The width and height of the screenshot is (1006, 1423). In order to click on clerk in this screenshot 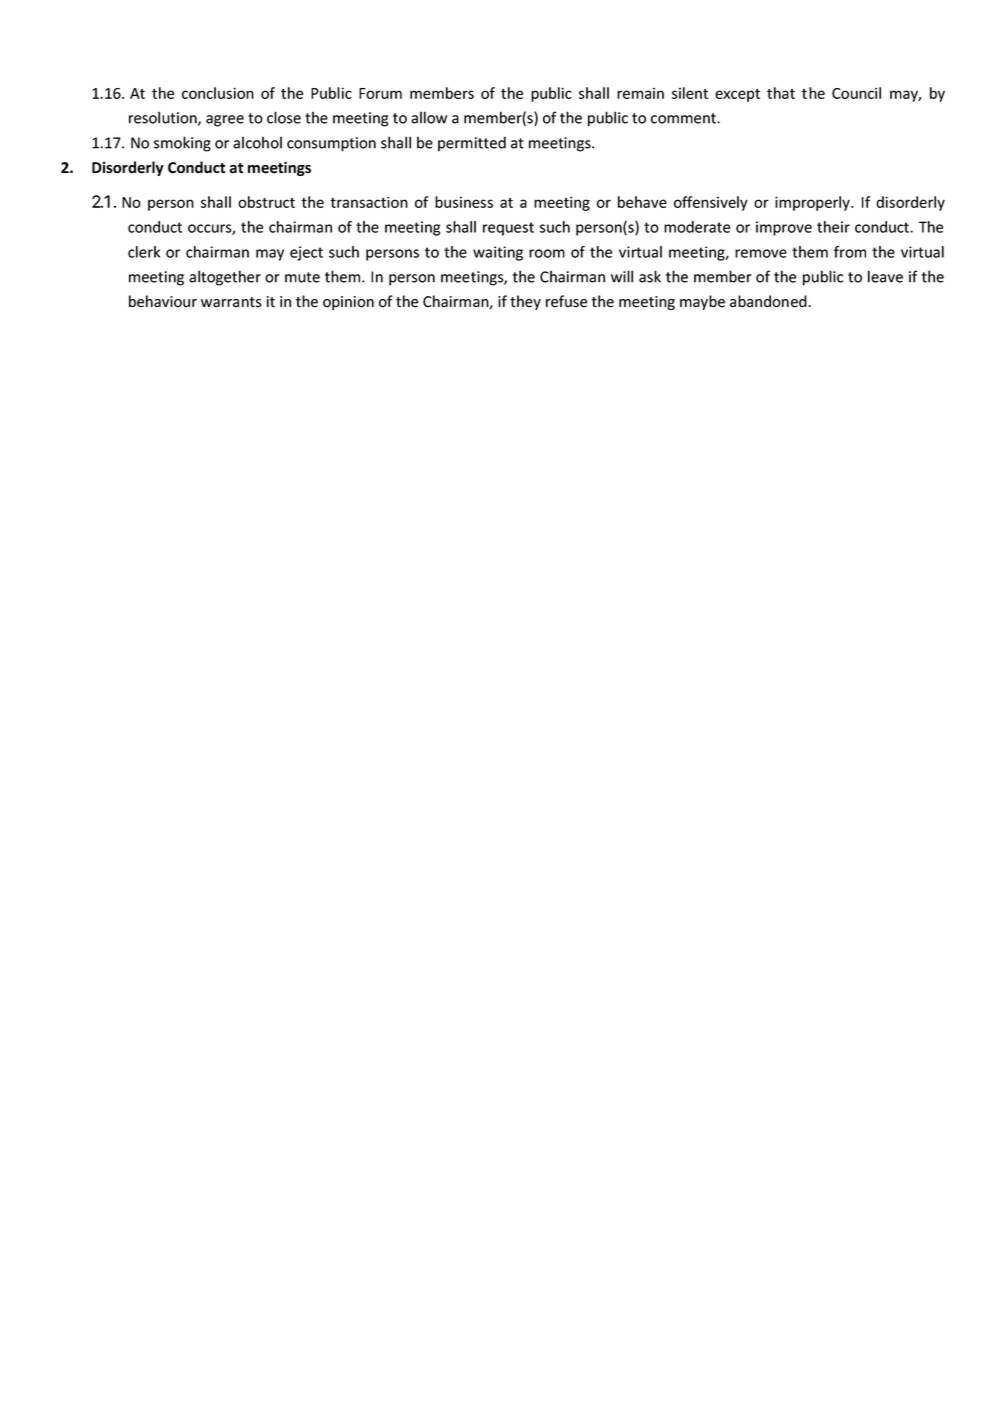, I will do `click(144, 252)`.
